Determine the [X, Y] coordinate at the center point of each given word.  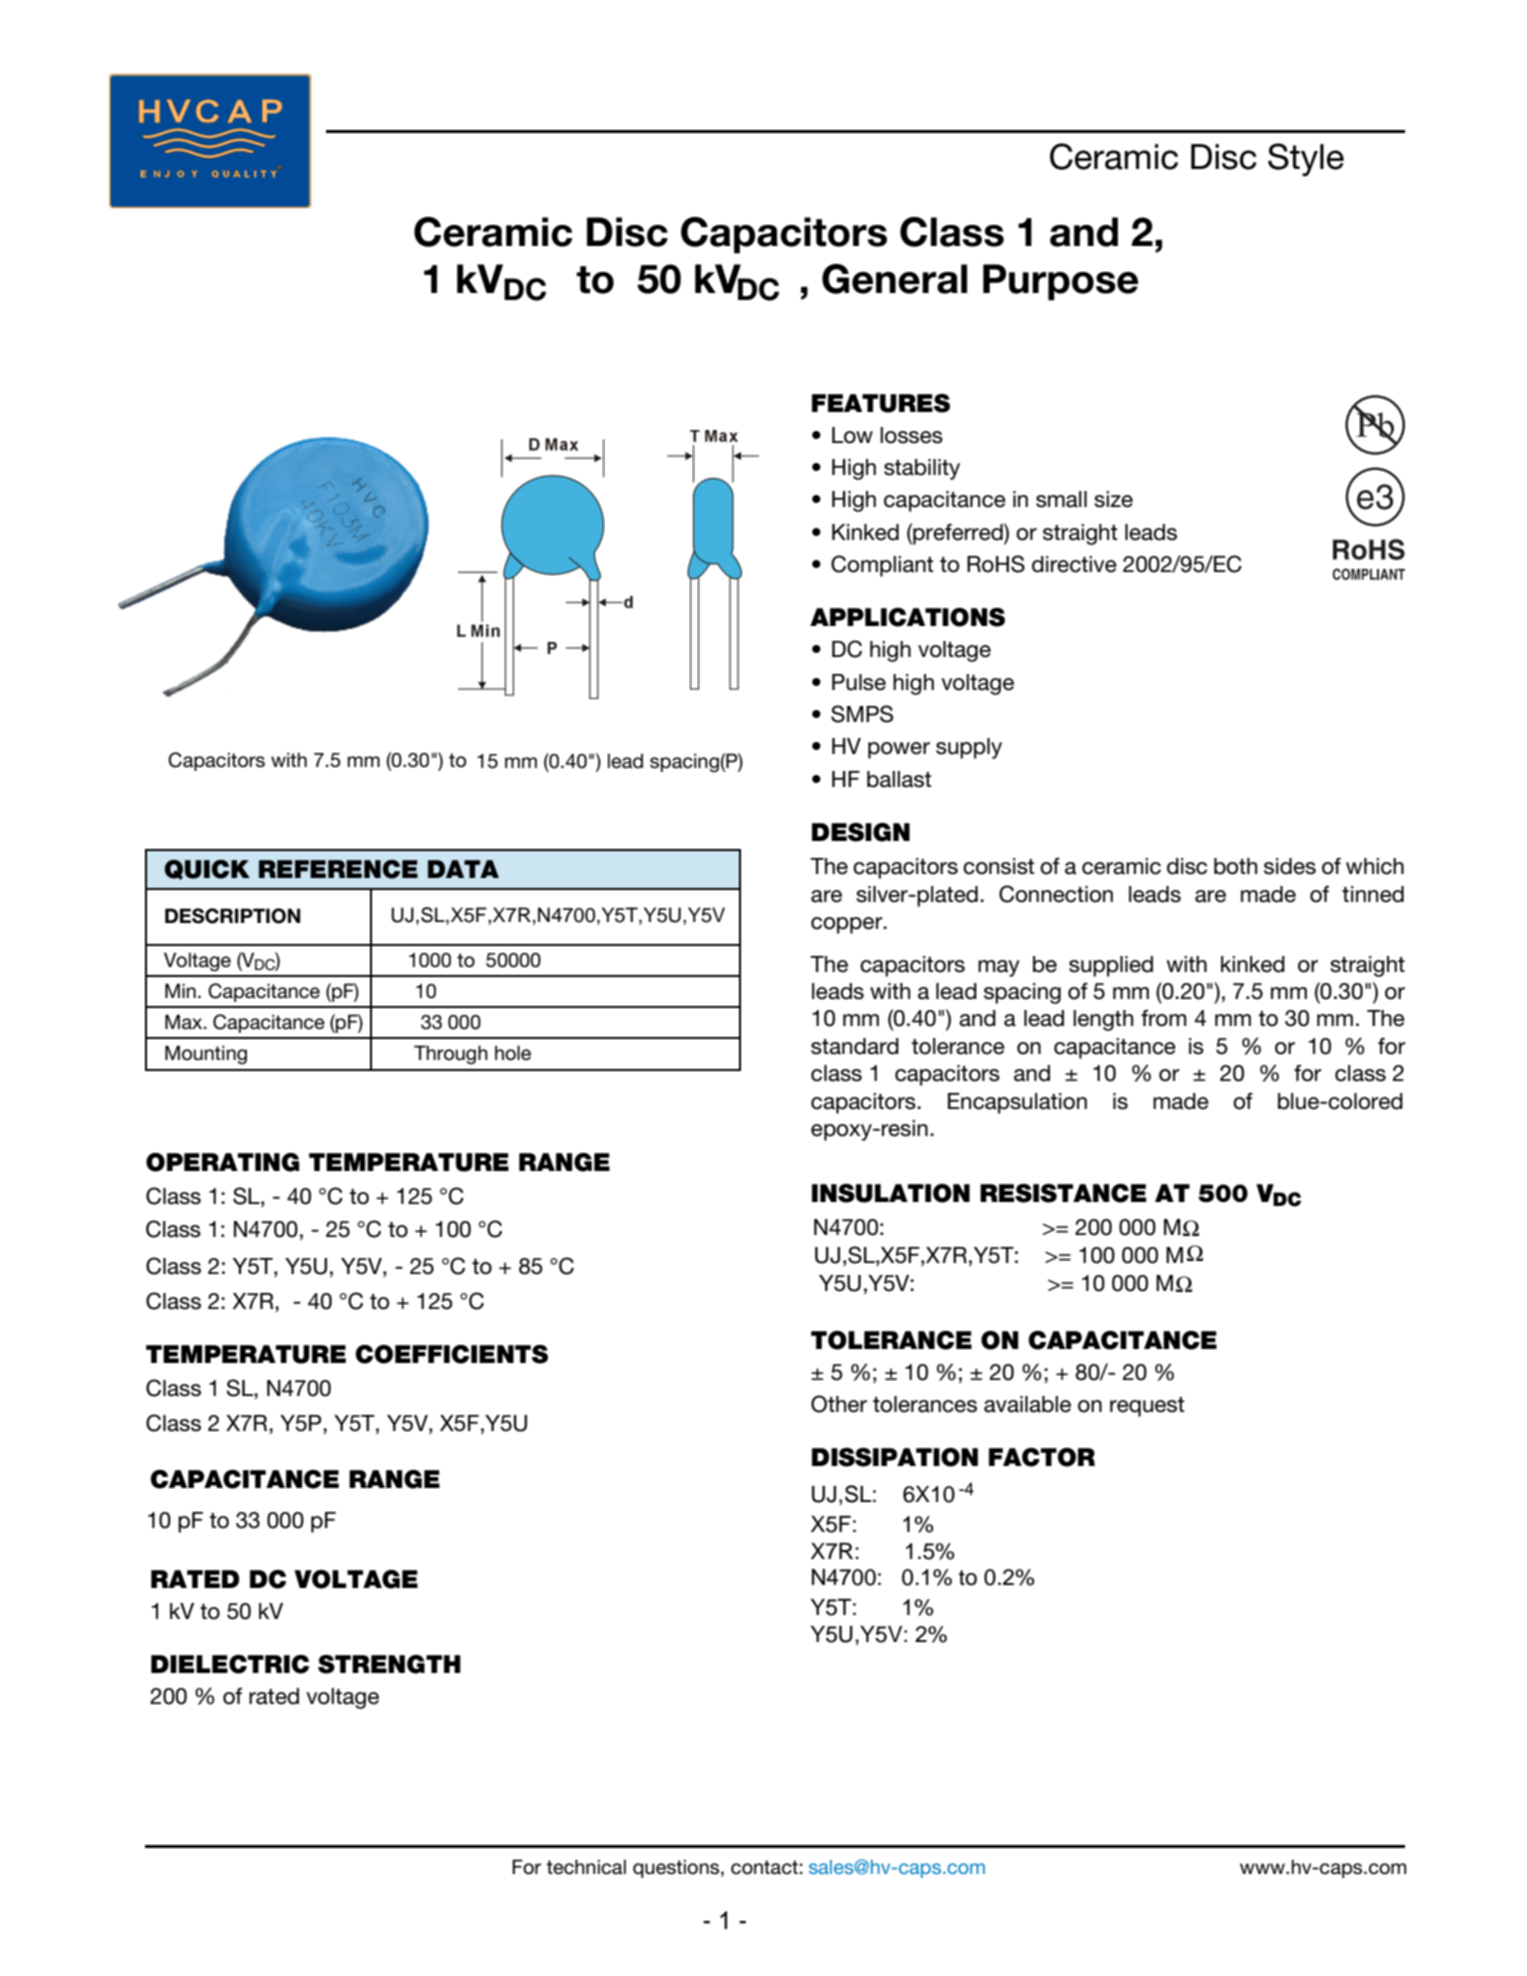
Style [1306, 159]
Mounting [206, 1054]
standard [855, 1046]
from [1163, 1018]
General [894, 279]
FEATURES [881, 403]
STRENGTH [389, 1664]
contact [764, 1867]
